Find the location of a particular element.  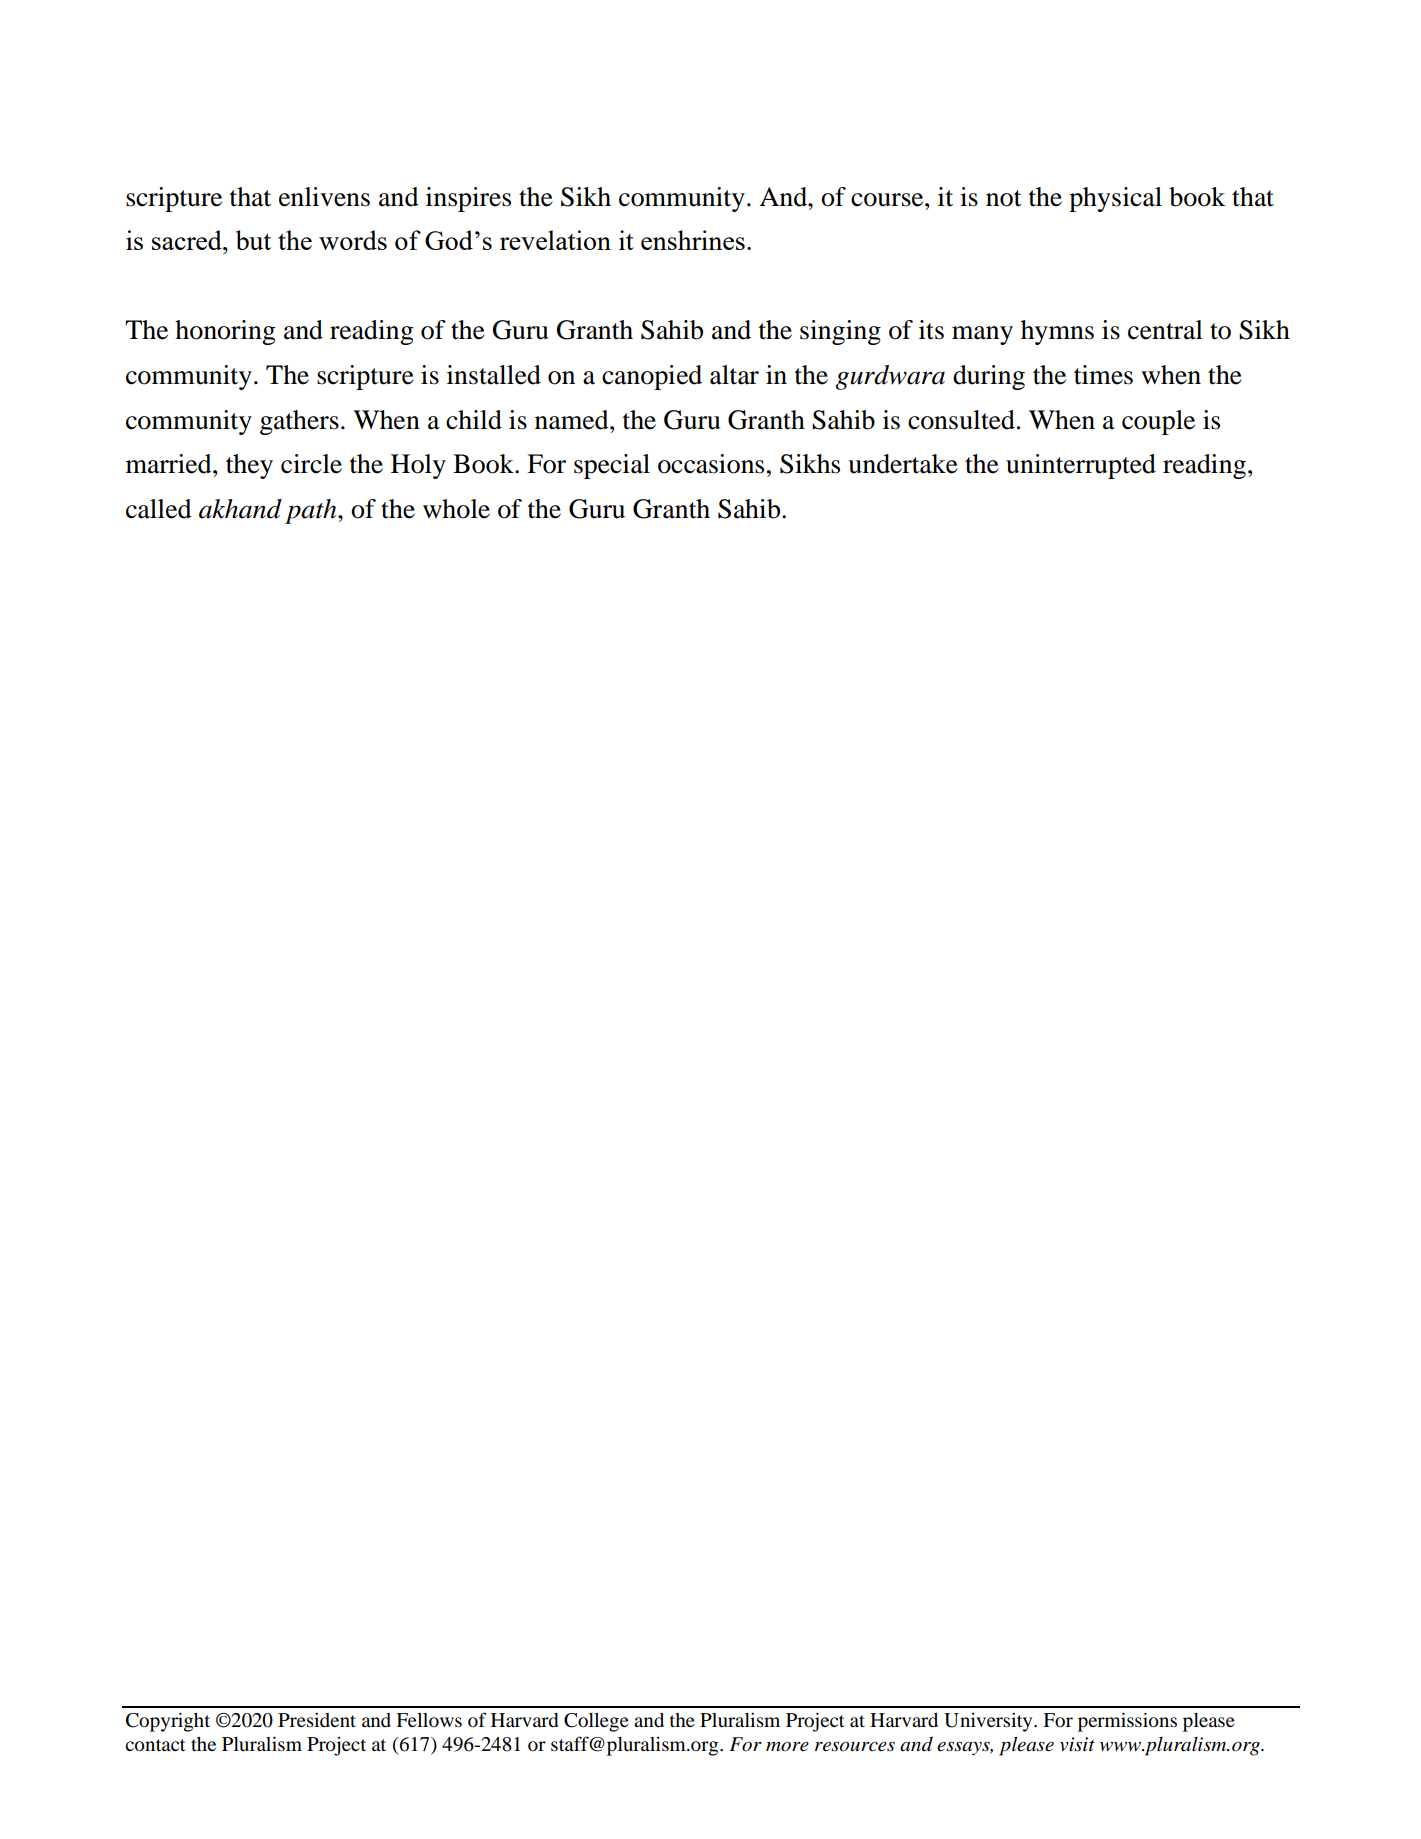

enshrines is located at coordinates (693, 240).
